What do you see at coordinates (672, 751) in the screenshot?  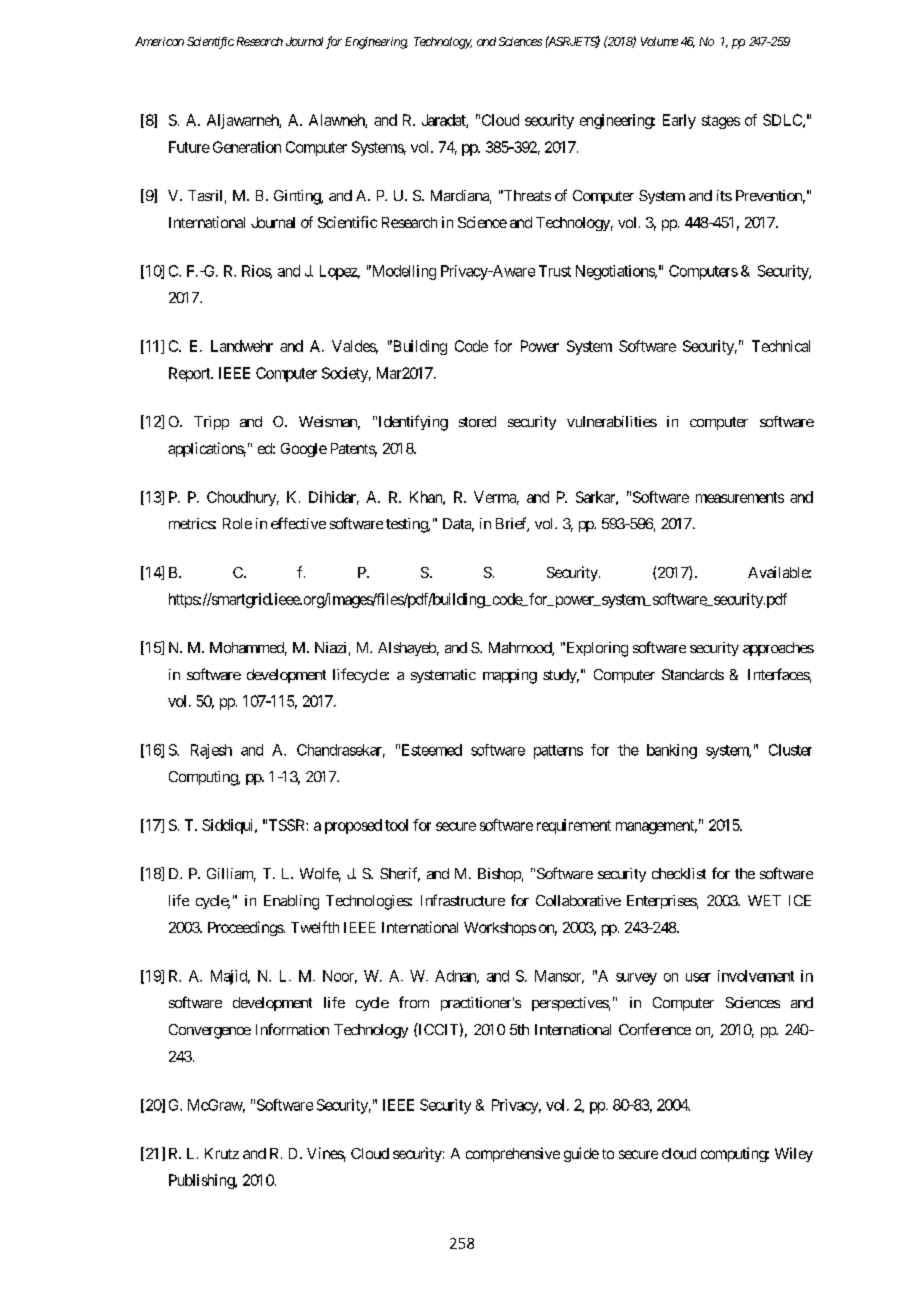 I see `banking` at bounding box center [672, 751].
